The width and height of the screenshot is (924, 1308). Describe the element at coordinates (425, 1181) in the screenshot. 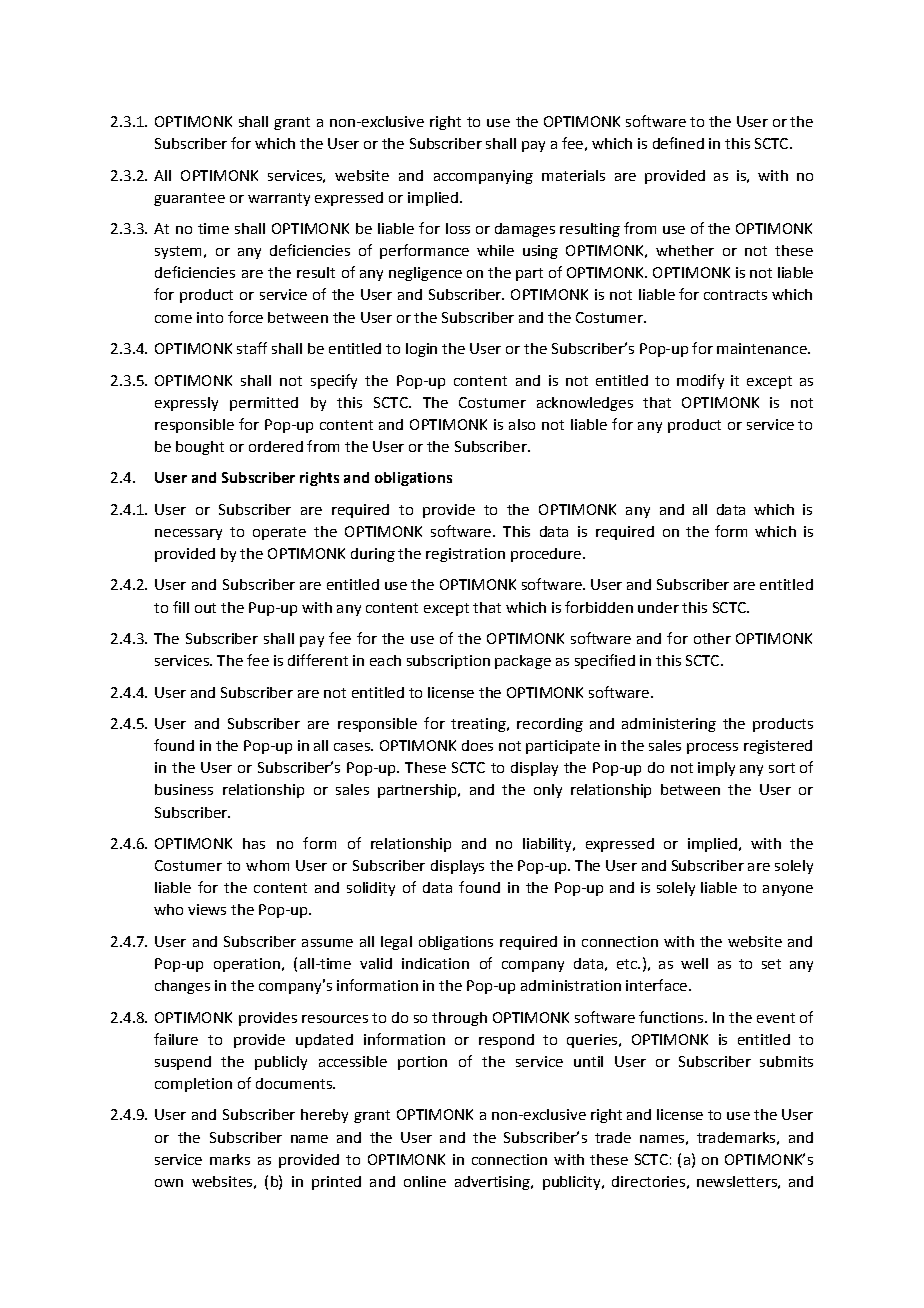

I see `online` at that location.
